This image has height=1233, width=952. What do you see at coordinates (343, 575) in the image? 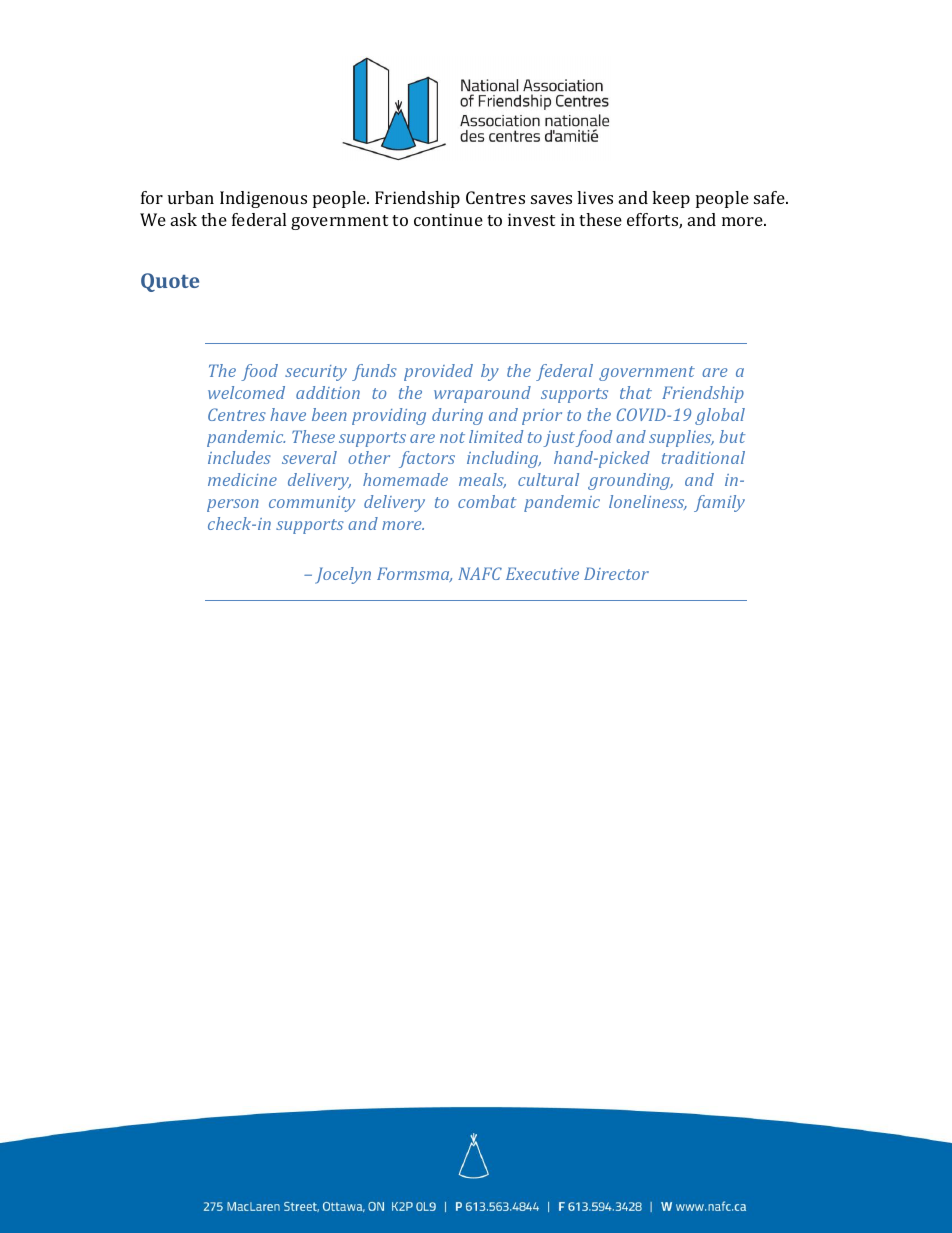
I see `Jocelyn` at bounding box center [343, 575].
